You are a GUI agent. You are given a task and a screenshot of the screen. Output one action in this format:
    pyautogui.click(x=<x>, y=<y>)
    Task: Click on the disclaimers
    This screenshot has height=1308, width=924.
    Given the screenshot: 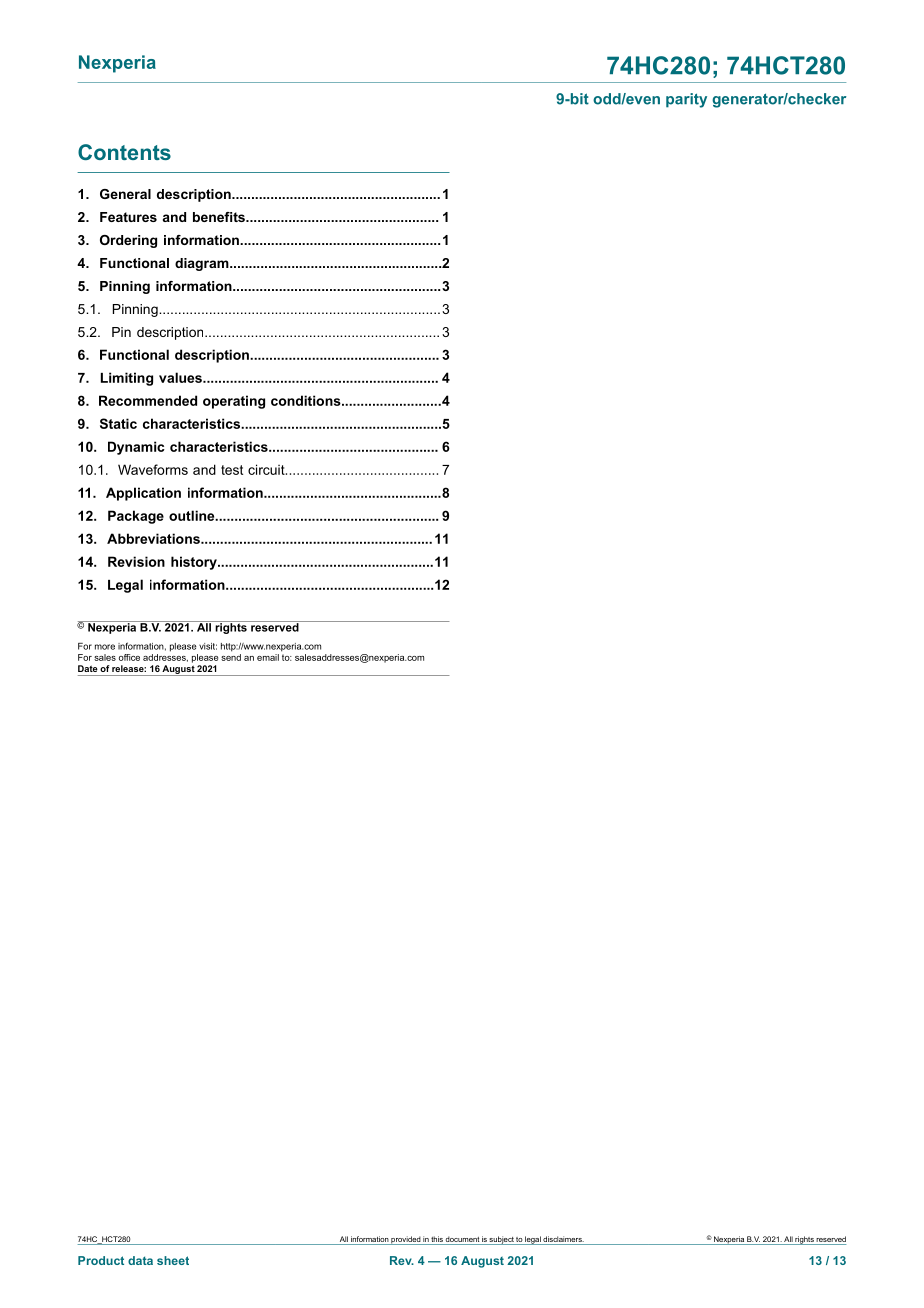 What is the action you would take?
    pyautogui.click(x=563, y=1239)
